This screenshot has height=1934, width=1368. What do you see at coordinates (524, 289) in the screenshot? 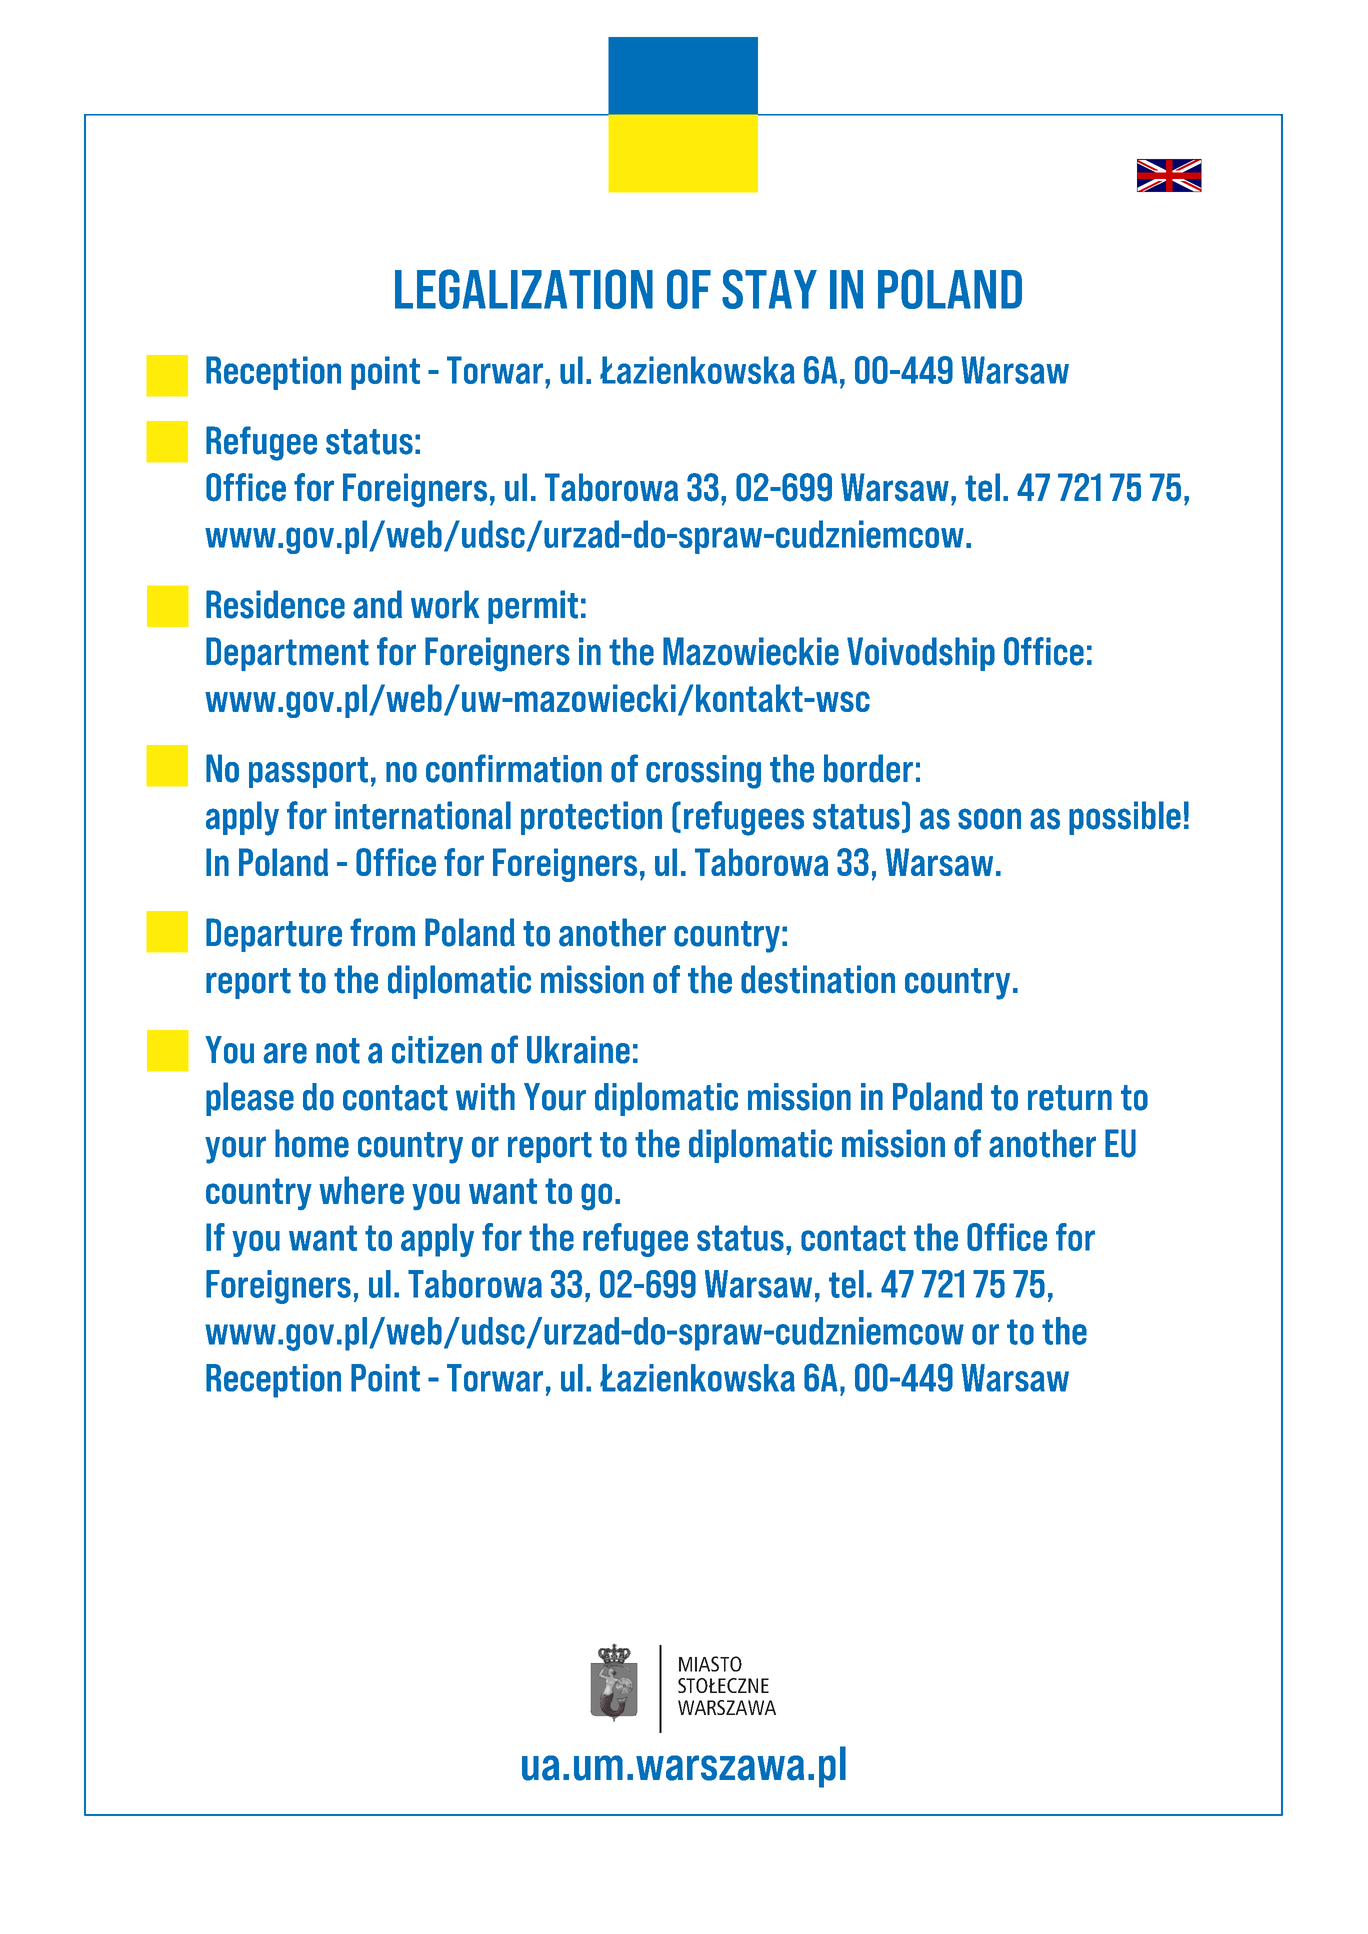
I see `LEGALIZATION` at bounding box center [524, 289].
